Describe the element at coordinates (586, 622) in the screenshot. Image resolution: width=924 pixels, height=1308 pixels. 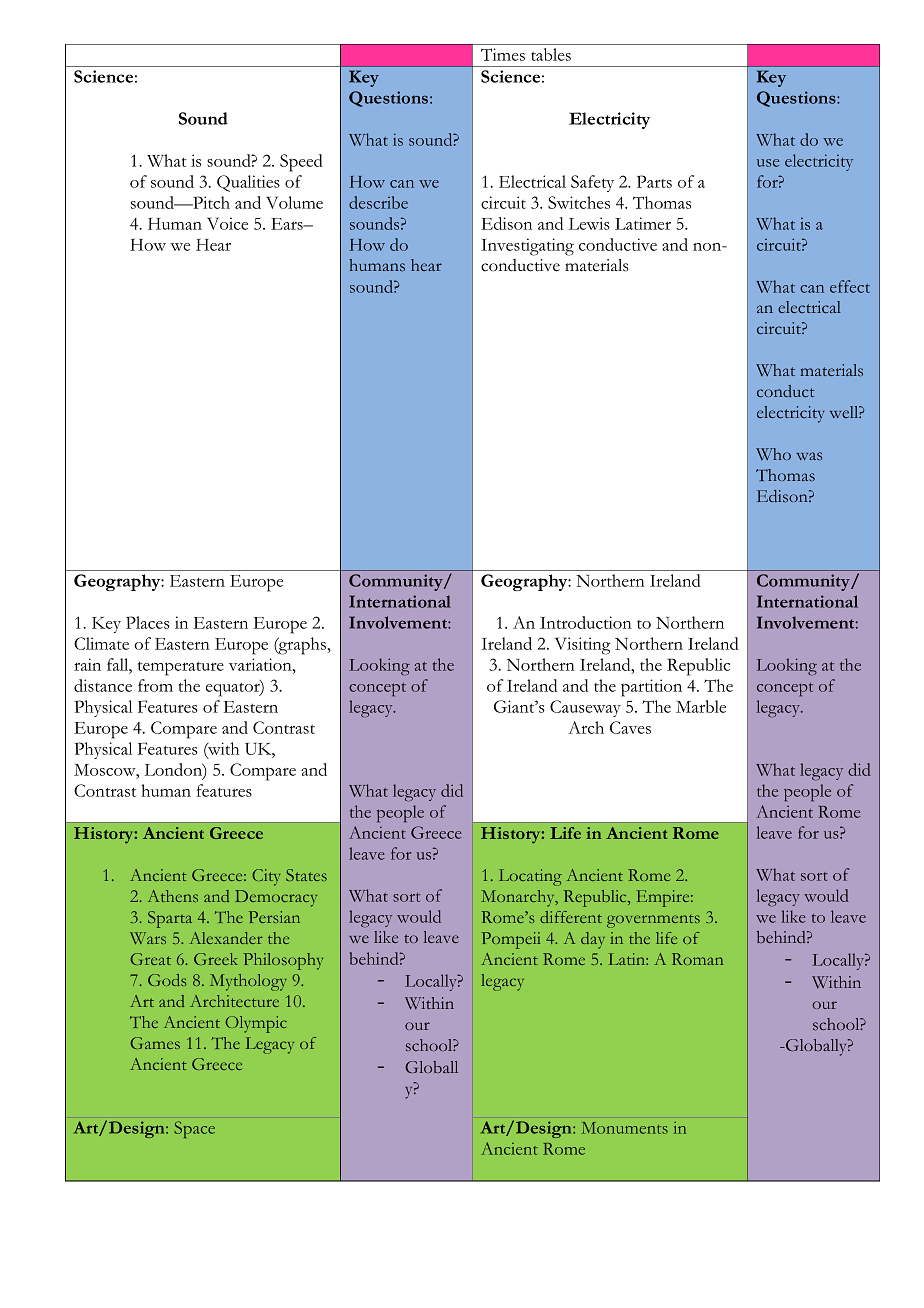
I see `Introduction` at that location.
